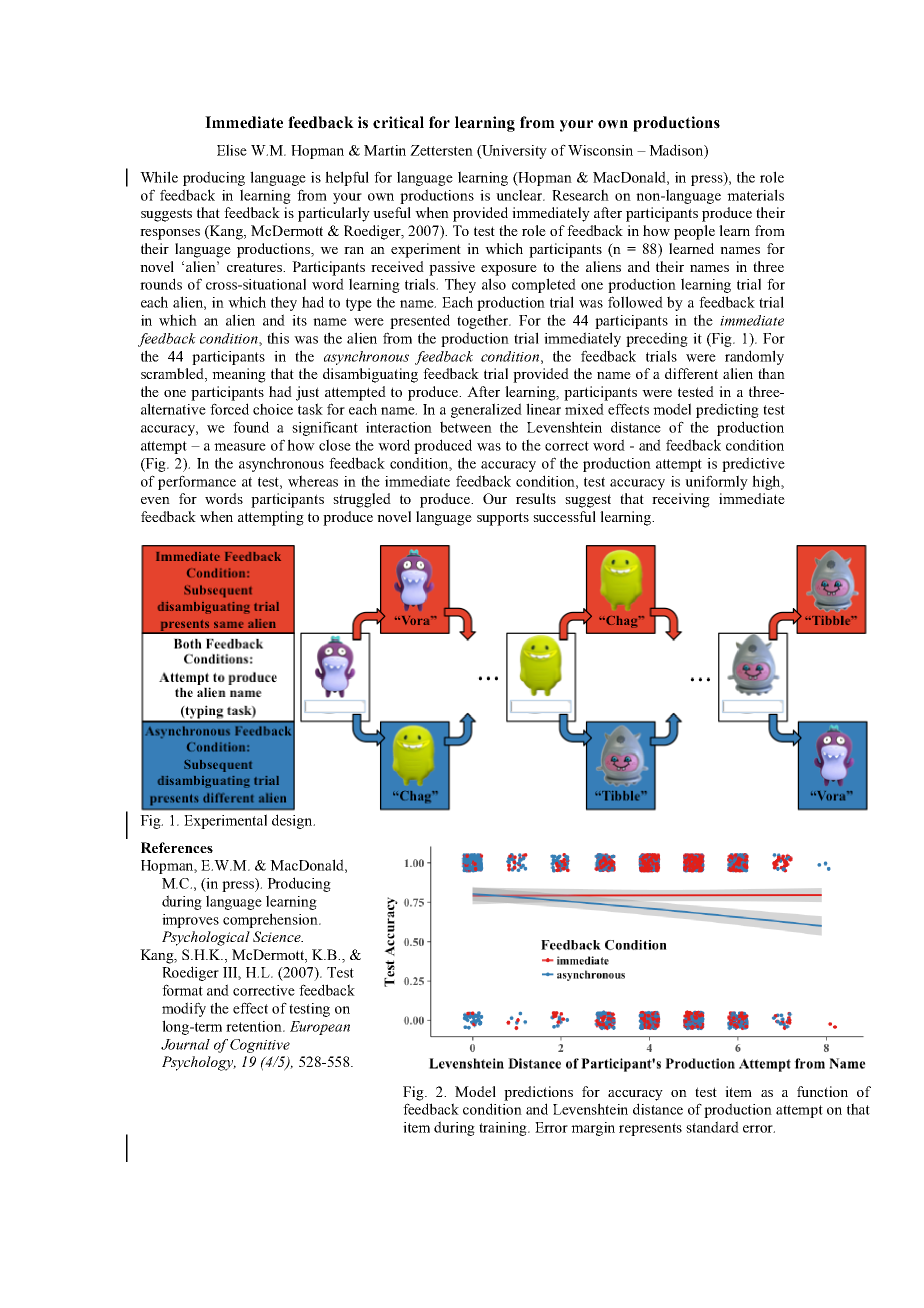 Image resolution: width=924 pixels, height=1308 pixels. I want to click on performance, so click(197, 482).
